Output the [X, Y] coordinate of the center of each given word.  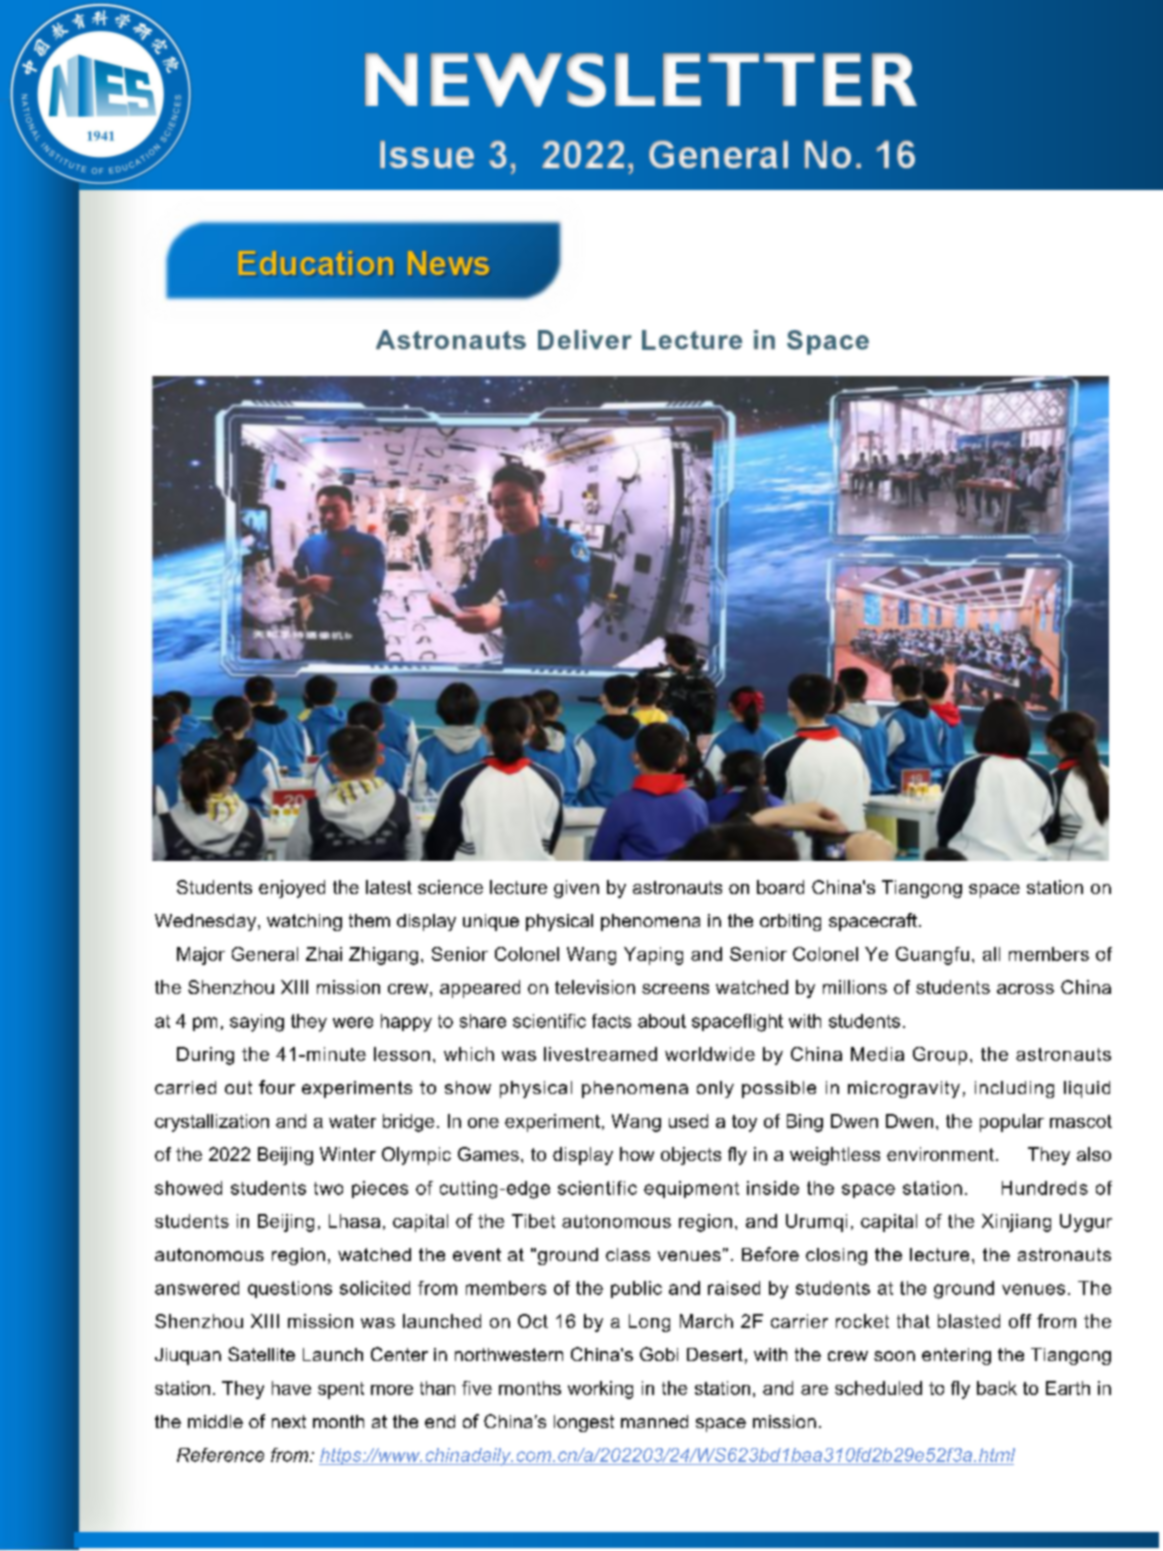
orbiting [790, 922]
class [628, 1254]
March [706, 1321]
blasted [969, 1321]
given [576, 889]
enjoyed [292, 889]
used [688, 1121]
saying [257, 1023]
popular [1012, 1123]
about [662, 1021]
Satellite [261, 1354]
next [289, 1421]
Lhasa [354, 1221]
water [352, 1121]
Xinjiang [1016, 1223]
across [1025, 989]
